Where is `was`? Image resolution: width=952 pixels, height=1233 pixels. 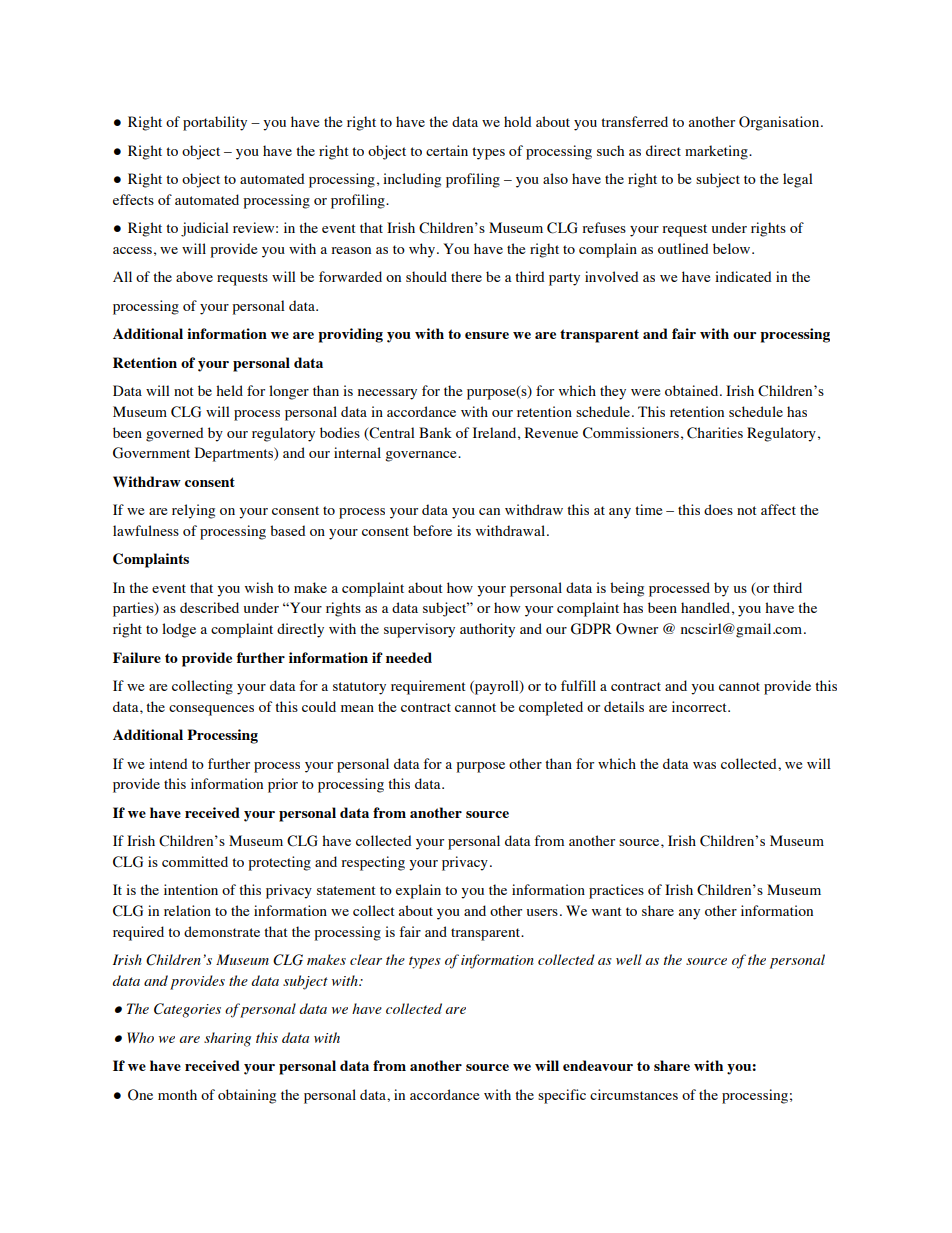 was is located at coordinates (704, 765).
